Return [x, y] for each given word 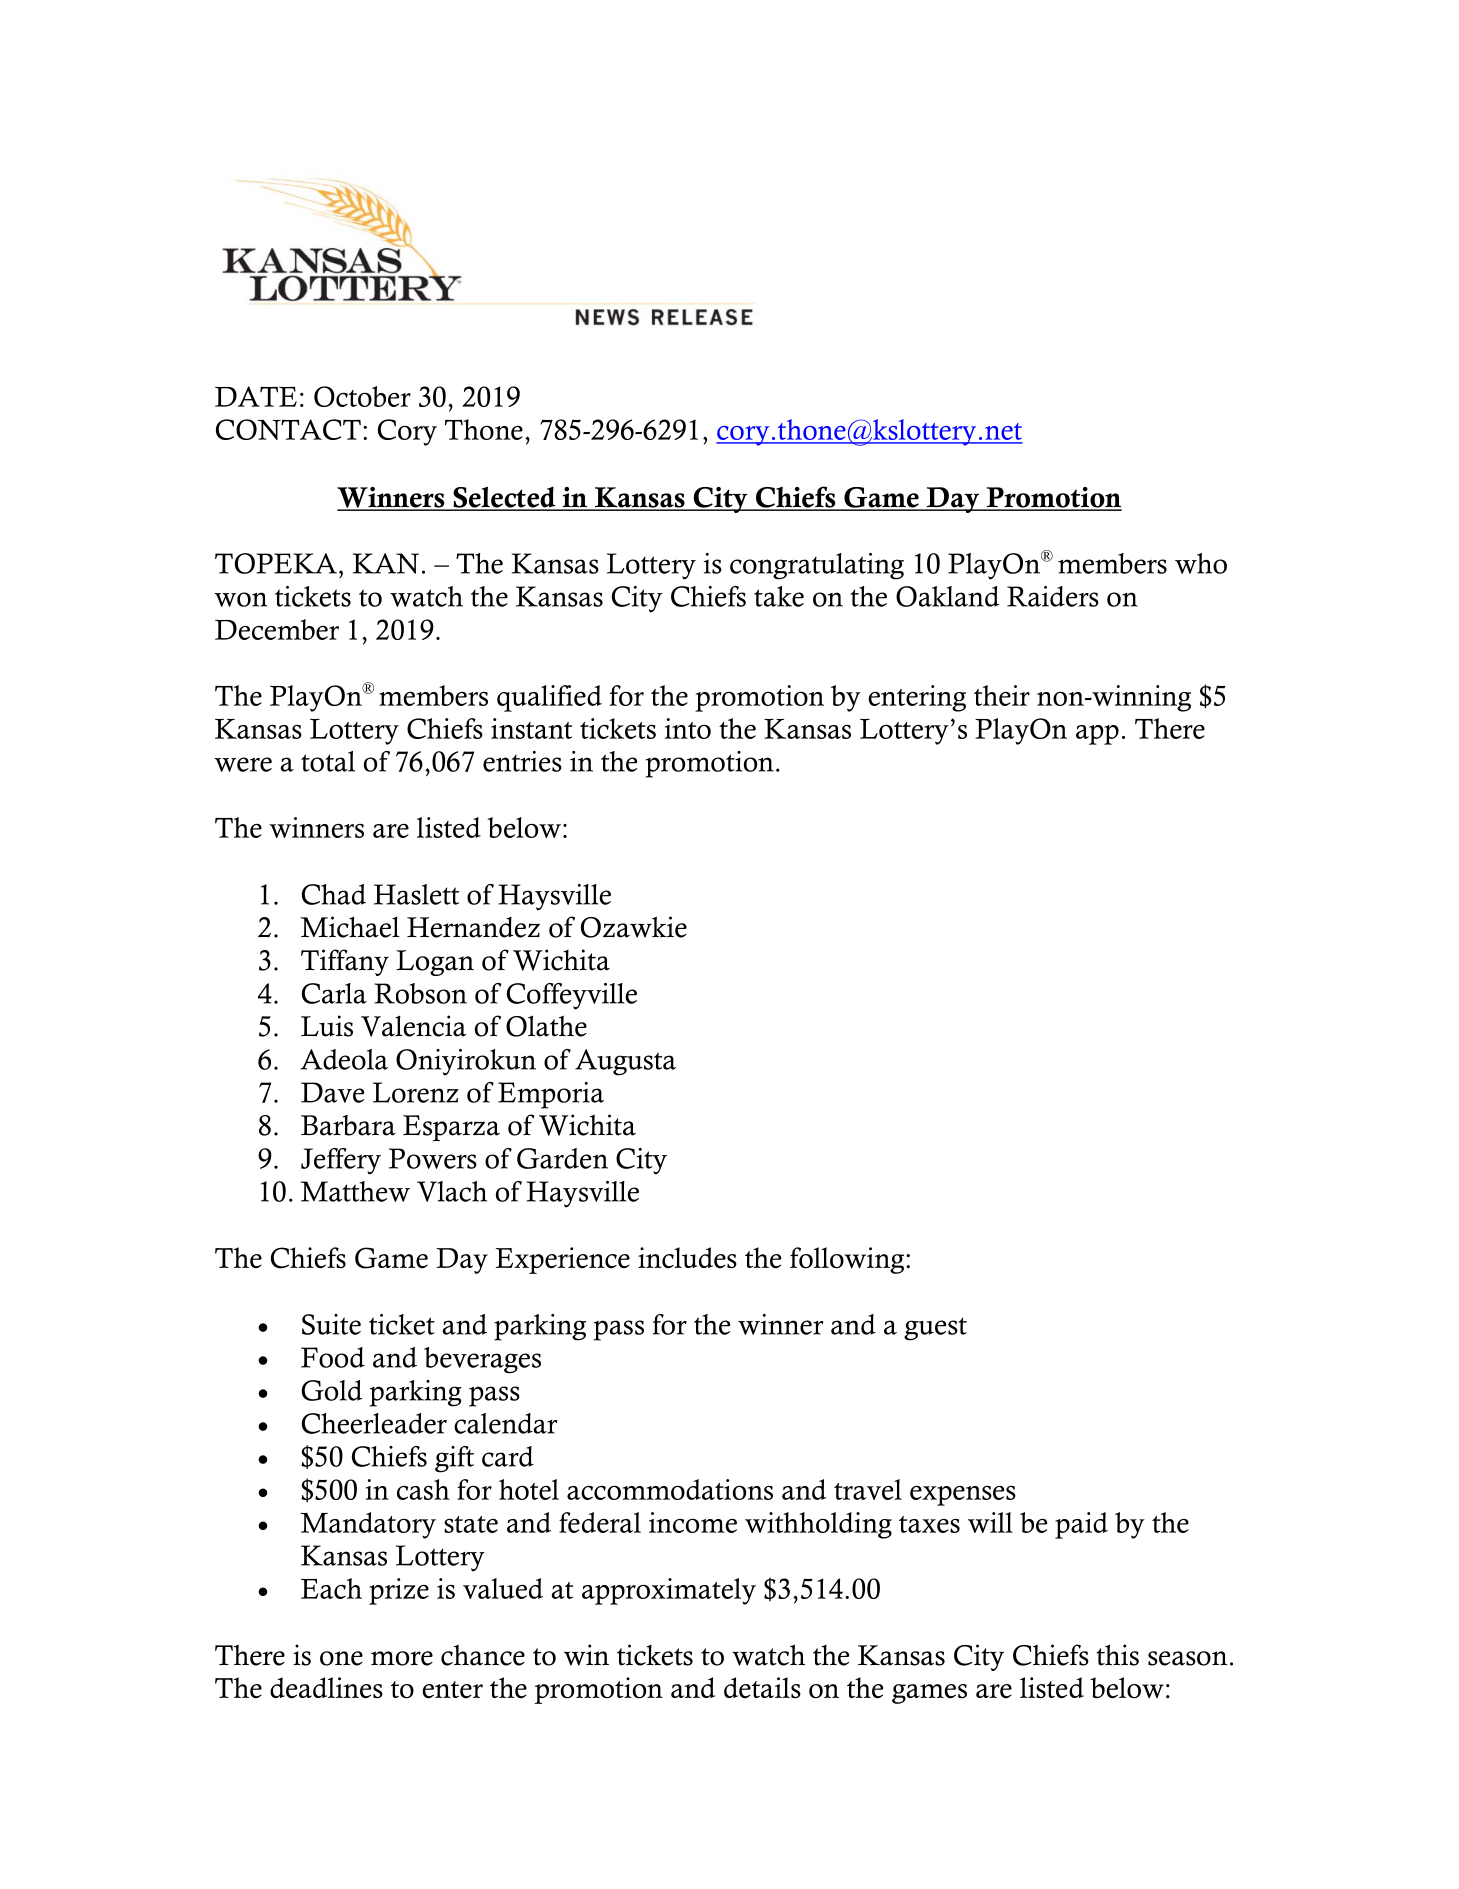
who [1201, 563]
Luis [327, 1026]
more [402, 1658]
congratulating [817, 566]
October [362, 396]
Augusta [625, 1062]
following [848, 1260]
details [762, 1688]
